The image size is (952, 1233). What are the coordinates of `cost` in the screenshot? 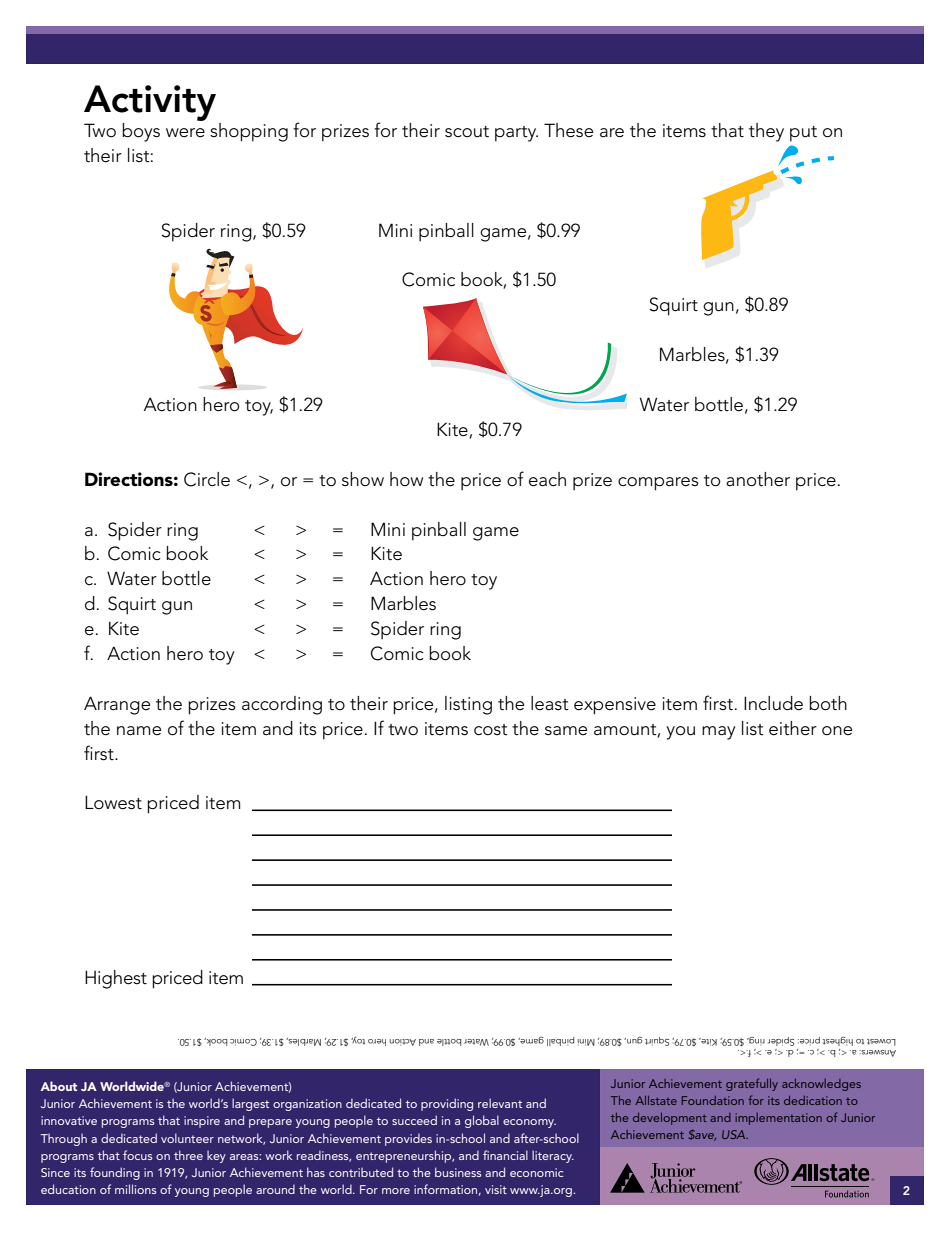 It's located at (491, 730).
